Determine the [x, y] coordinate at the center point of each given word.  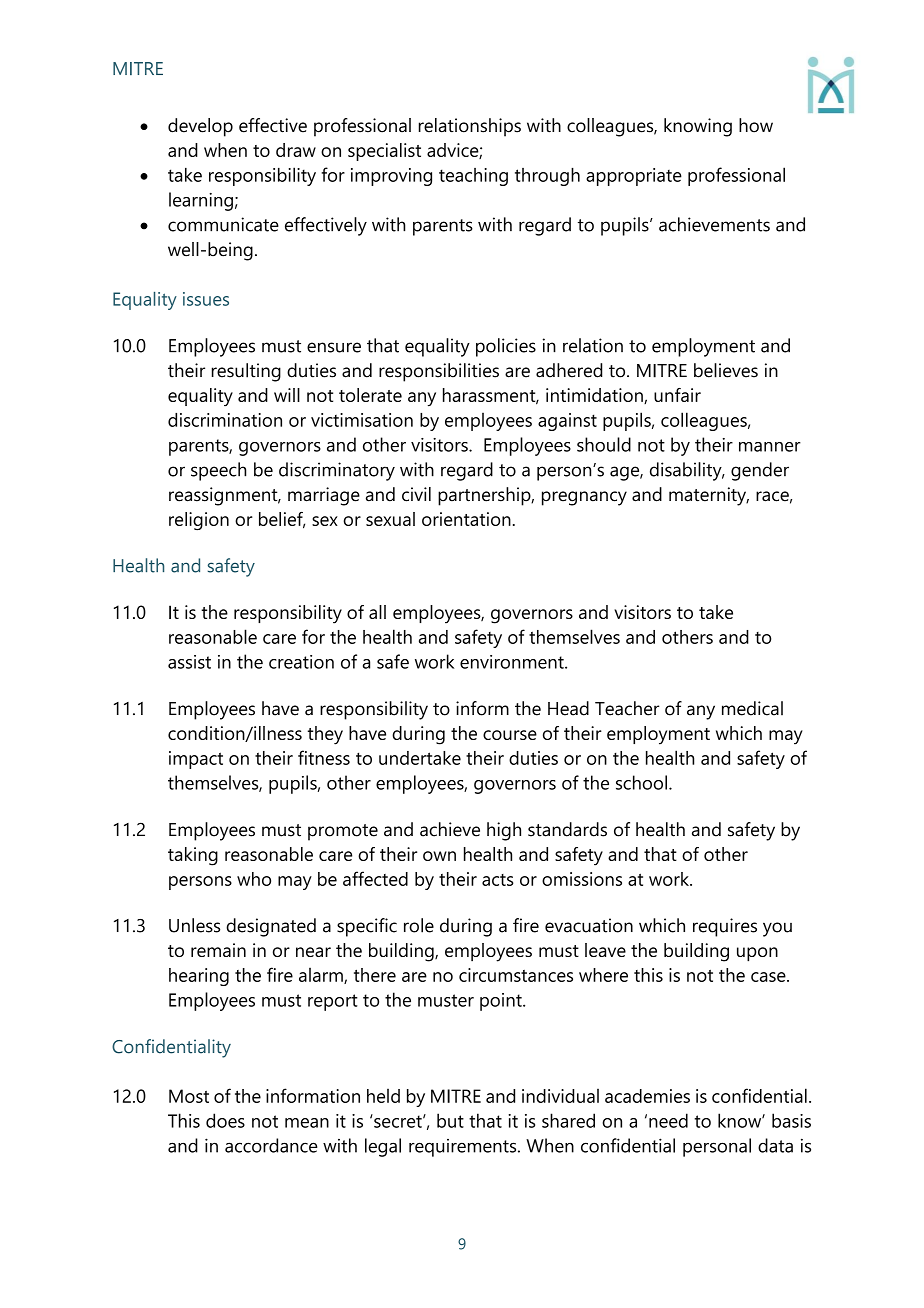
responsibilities [439, 372]
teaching [473, 177]
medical [752, 708]
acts [498, 880]
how [756, 125]
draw [296, 150]
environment [513, 662]
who [254, 879]
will [287, 395]
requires [725, 927]
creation [301, 662]
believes [726, 370]
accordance [271, 1145]
